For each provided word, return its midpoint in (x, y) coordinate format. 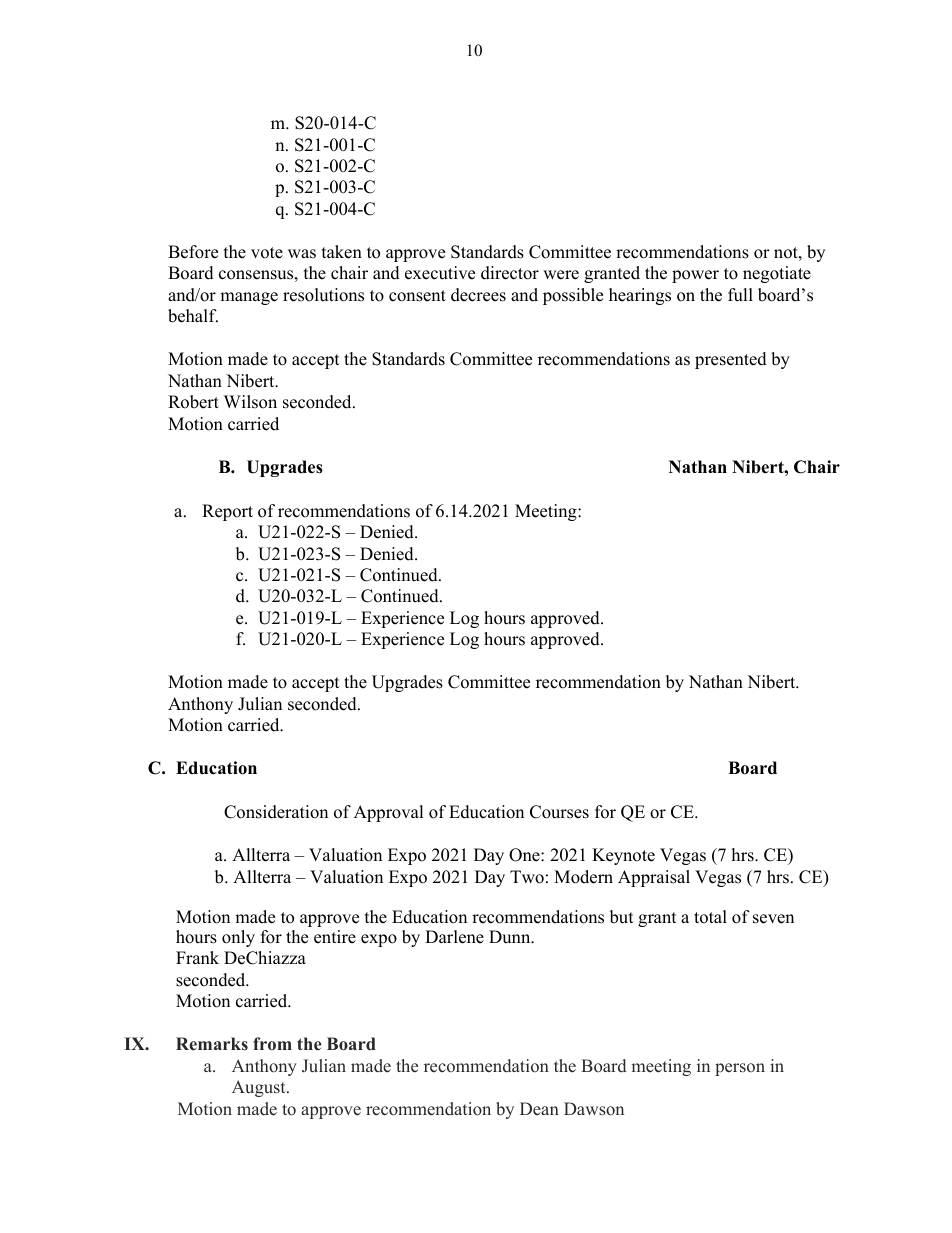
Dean (539, 1108)
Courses (559, 812)
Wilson (250, 402)
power (695, 276)
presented (731, 360)
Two (527, 877)
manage (249, 298)
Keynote (623, 856)
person (740, 1069)
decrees (478, 295)
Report (227, 512)
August (260, 1088)
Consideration (276, 812)
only (238, 938)
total (710, 917)
